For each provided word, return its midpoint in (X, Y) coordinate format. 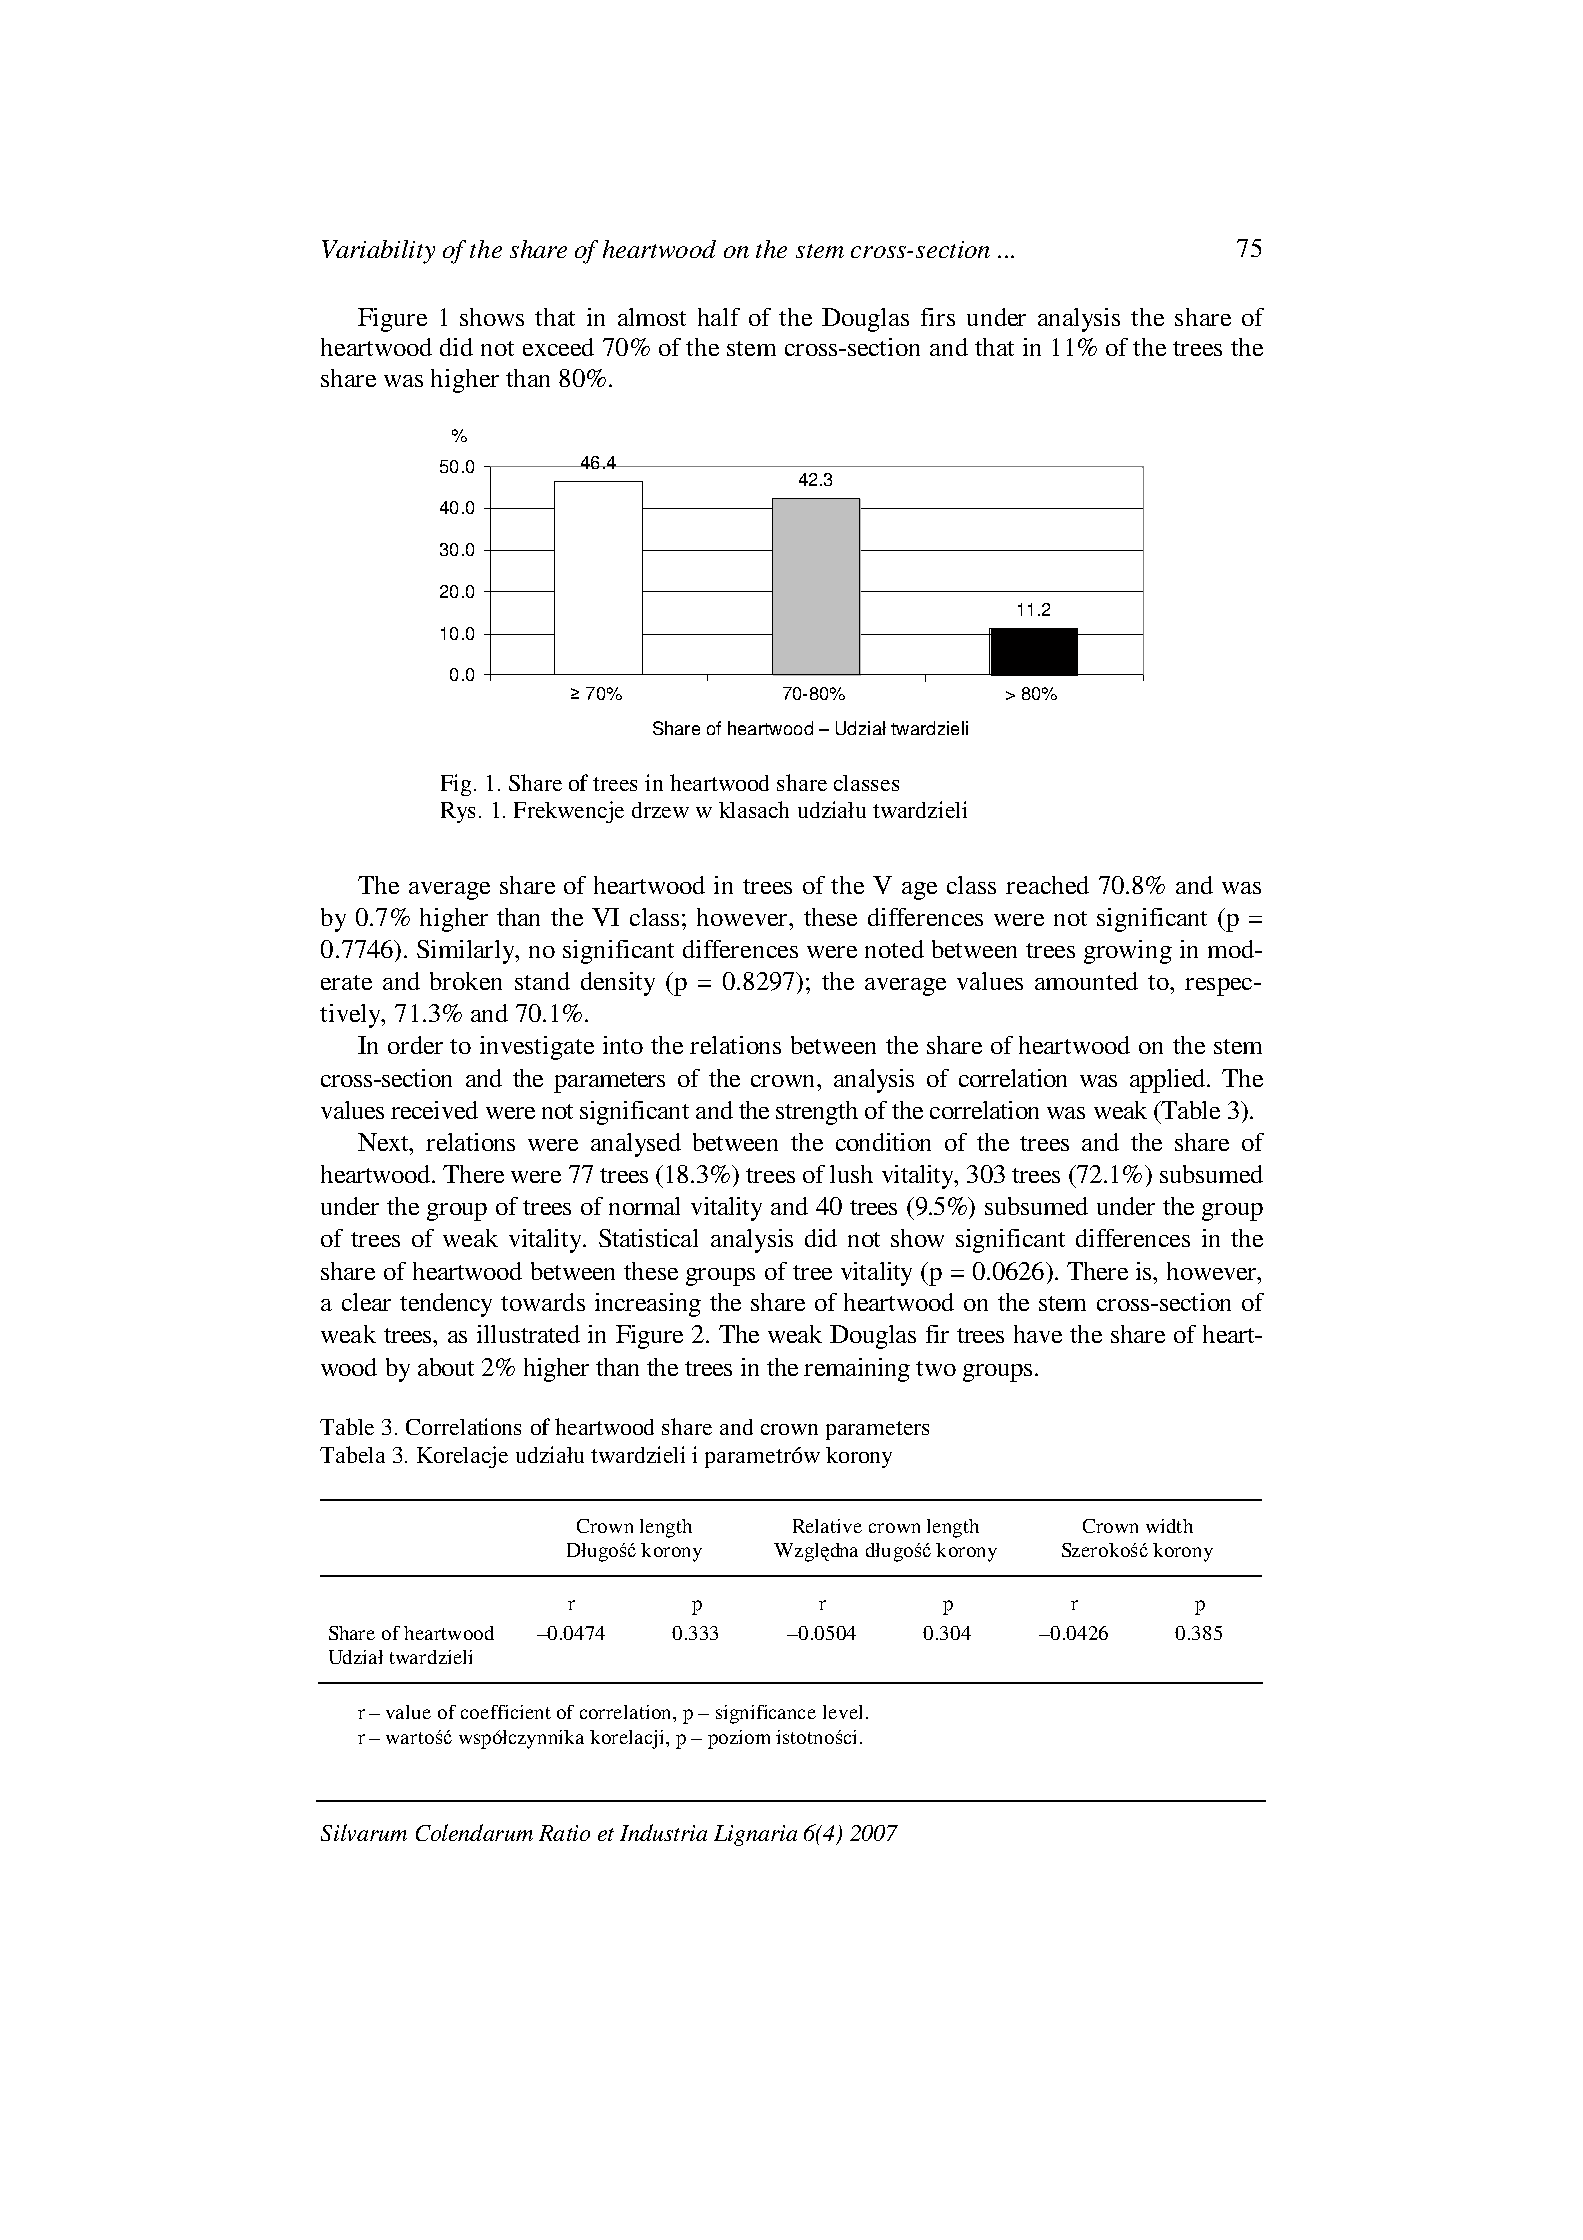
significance (766, 1714)
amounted (1086, 981)
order (415, 1045)
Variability (378, 252)
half (719, 317)
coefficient (506, 1712)
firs (938, 317)
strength (817, 1113)
